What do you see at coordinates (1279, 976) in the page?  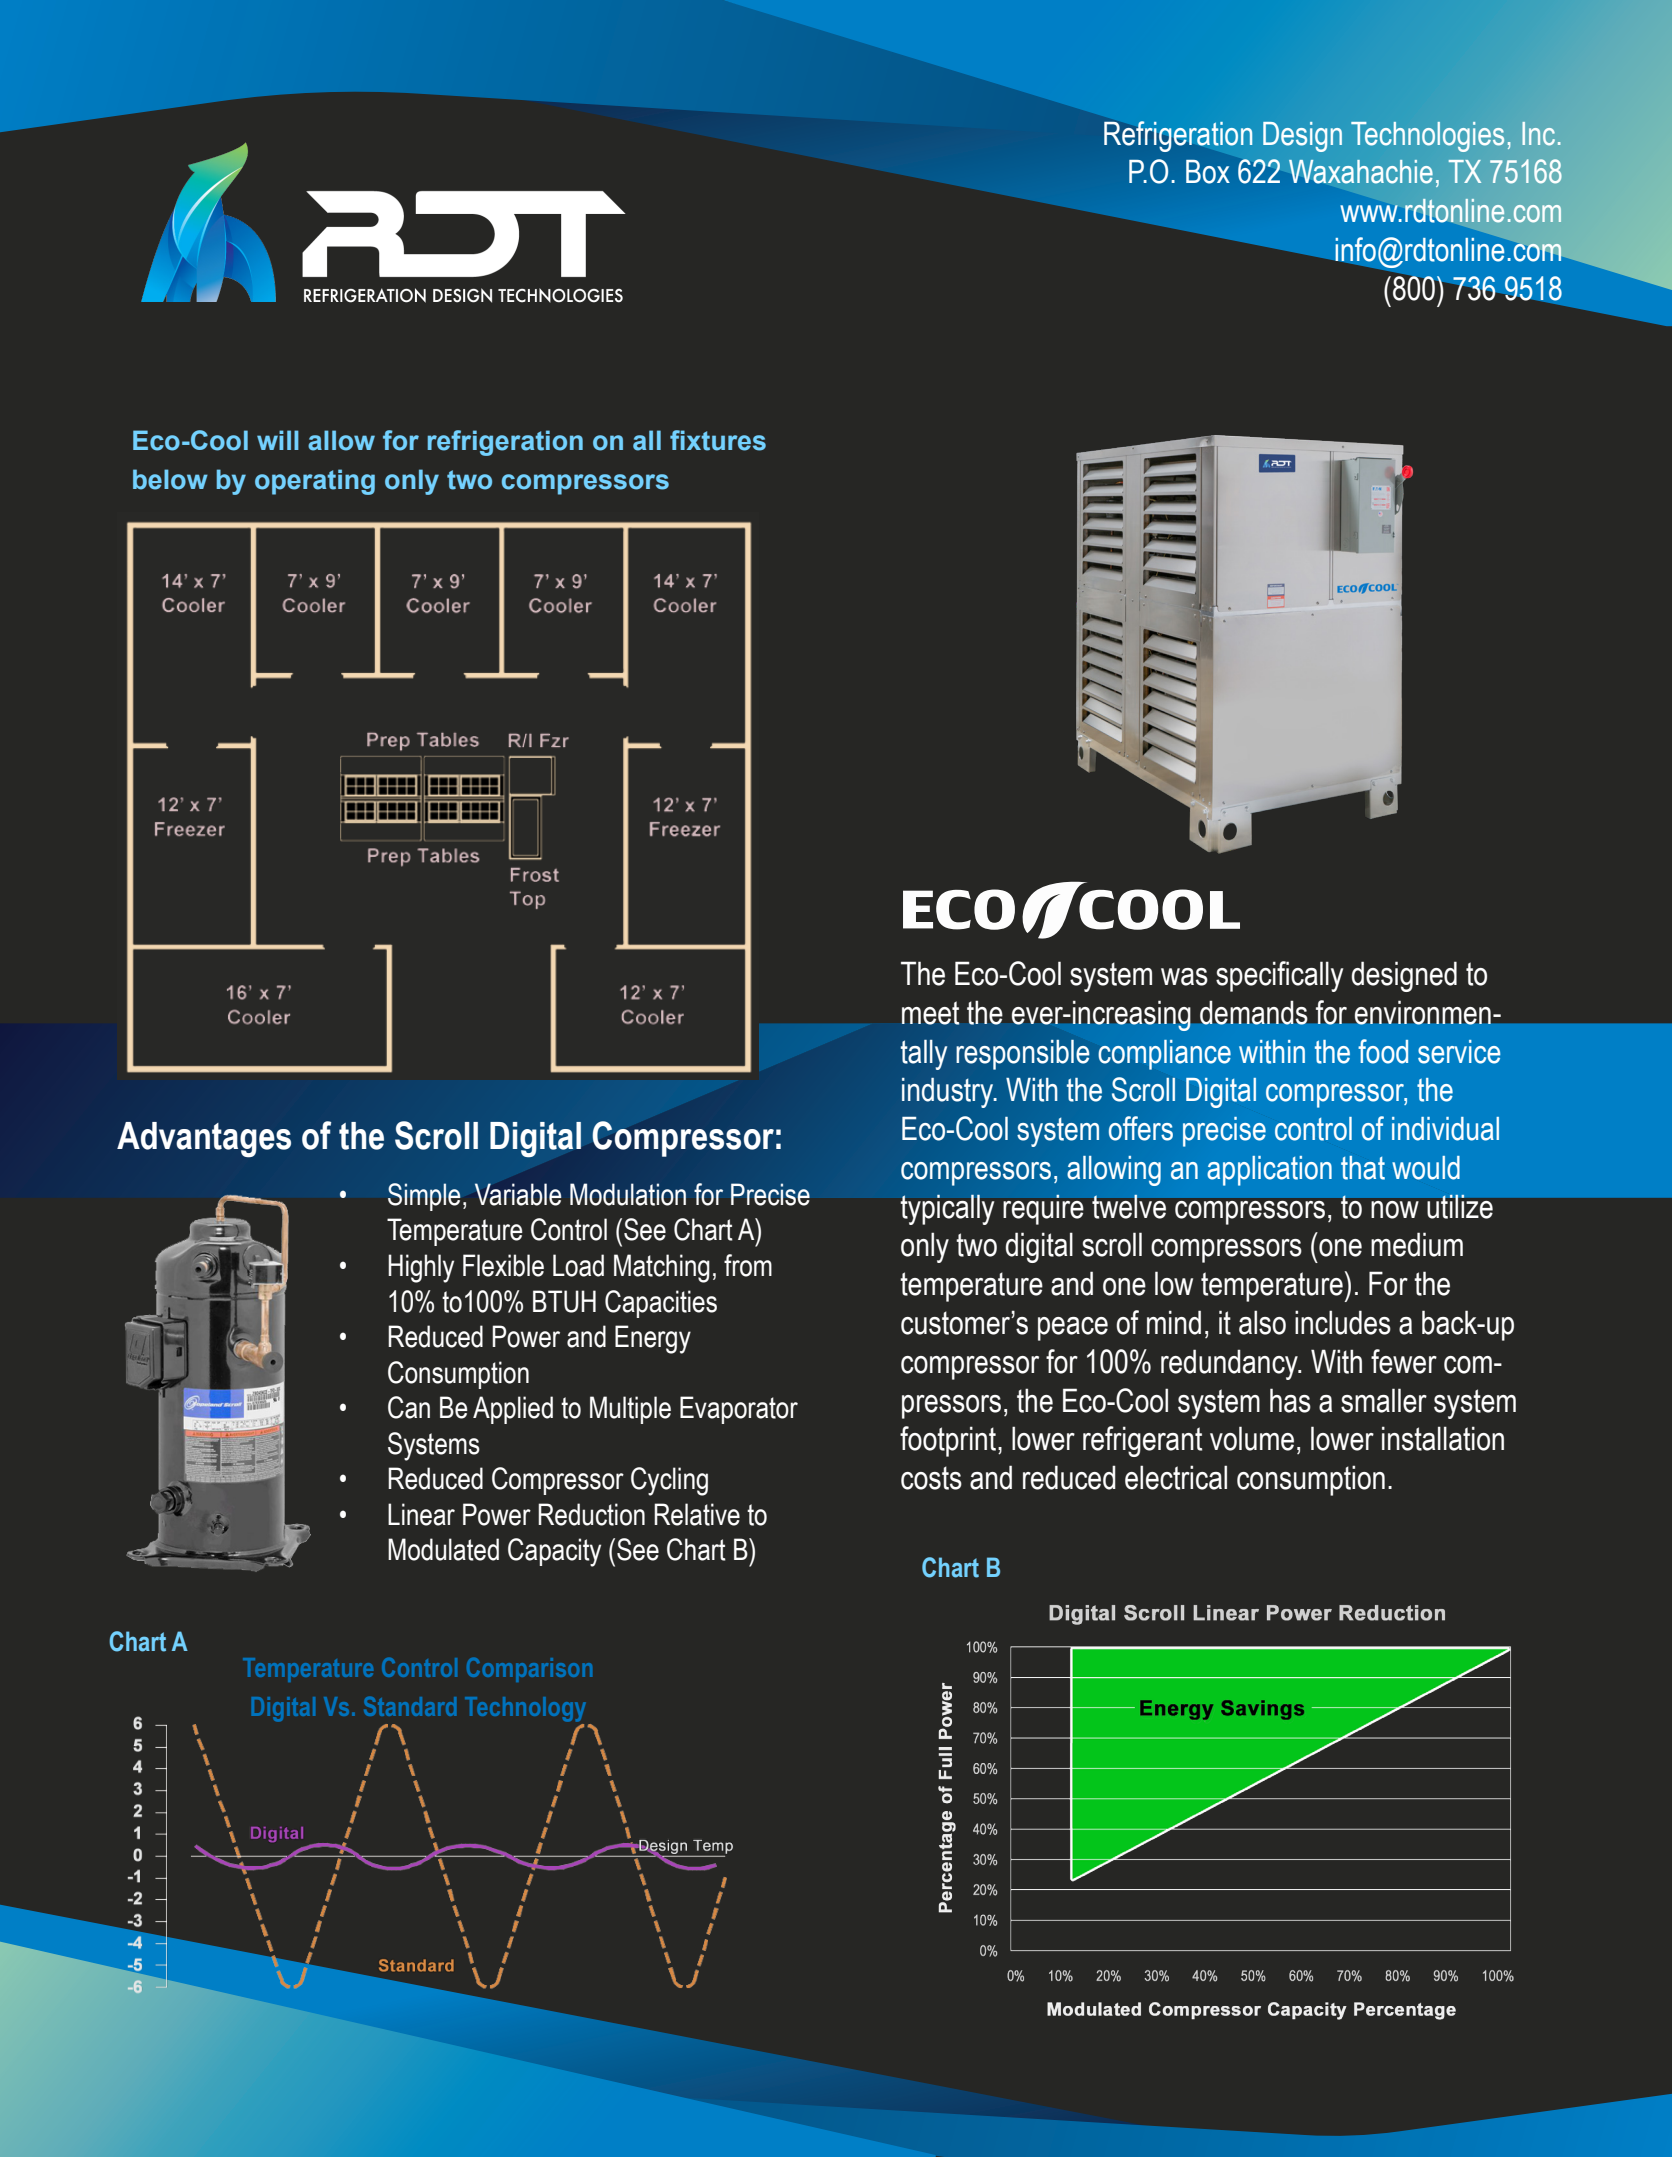 I see `specifically` at bounding box center [1279, 976].
